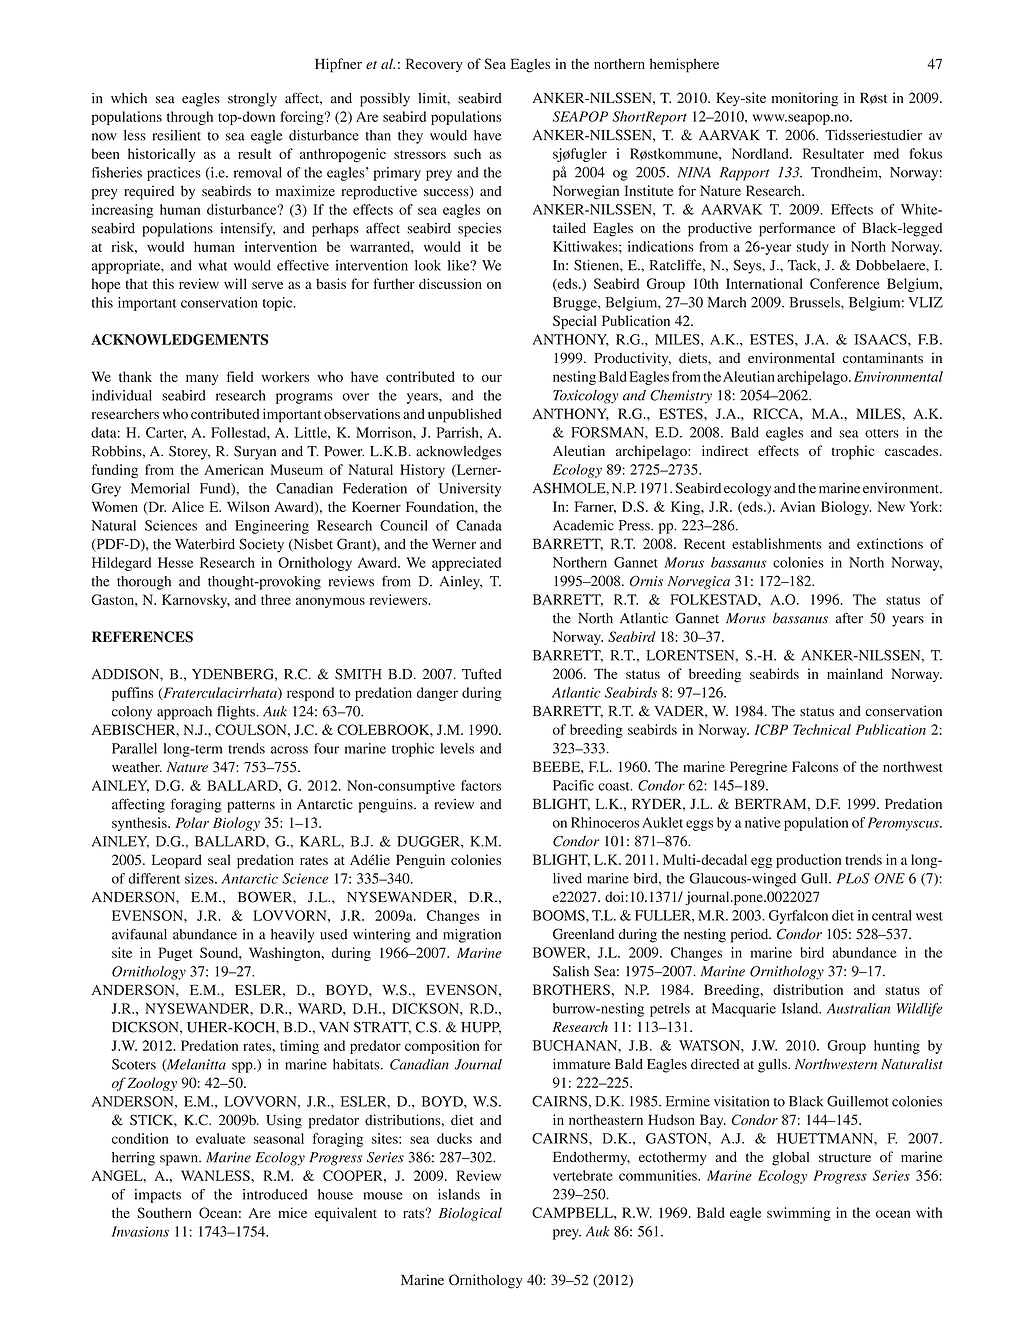 The height and width of the page is (1338, 1034). What do you see at coordinates (190, 118) in the page?
I see `through` at bounding box center [190, 118].
